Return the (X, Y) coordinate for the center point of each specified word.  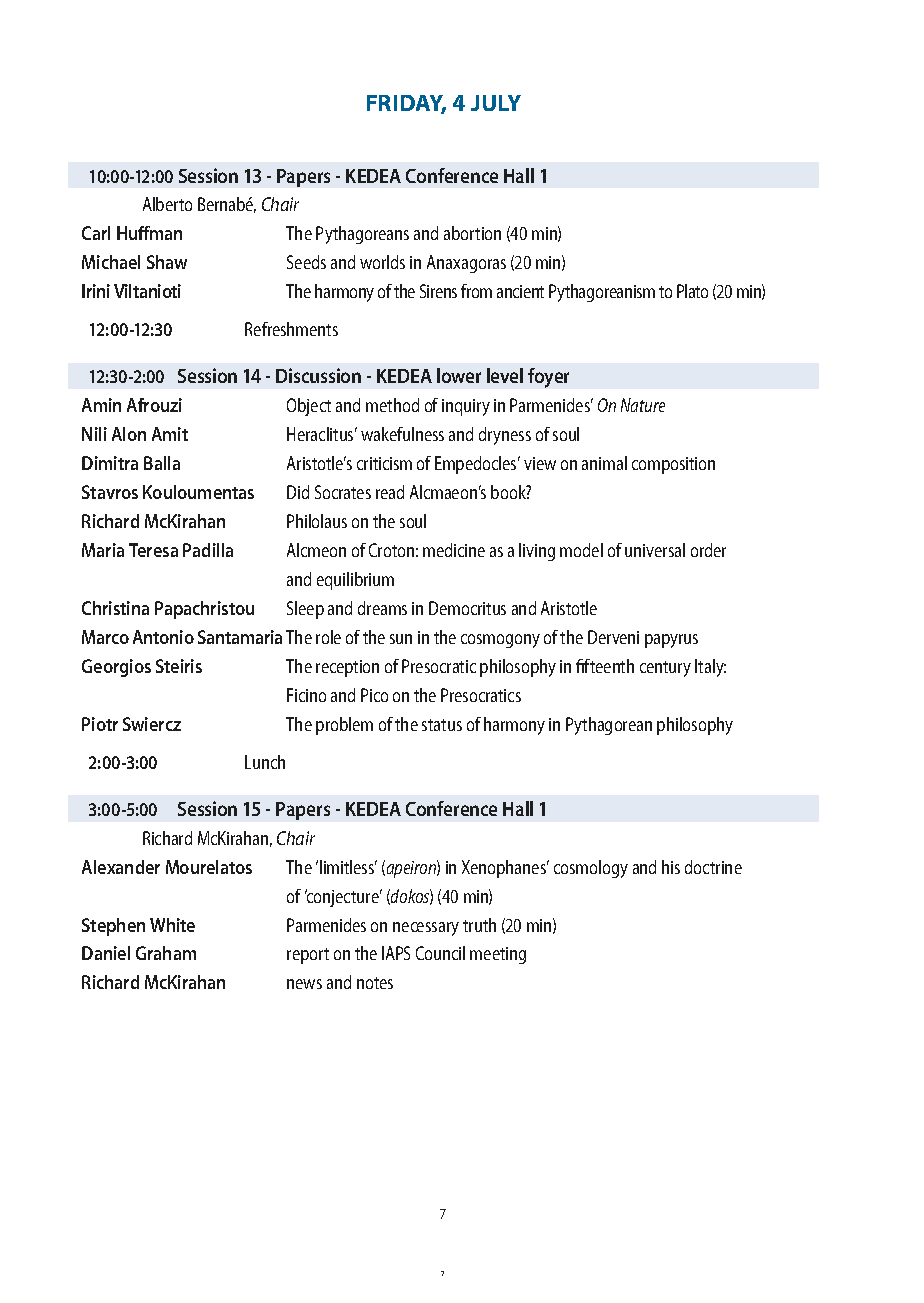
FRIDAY (406, 104)
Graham (166, 953)
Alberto (167, 204)
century (665, 669)
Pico (374, 695)
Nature (643, 405)
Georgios (116, 668)
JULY (496, 103)
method (392, 405)
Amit (170, 434)
